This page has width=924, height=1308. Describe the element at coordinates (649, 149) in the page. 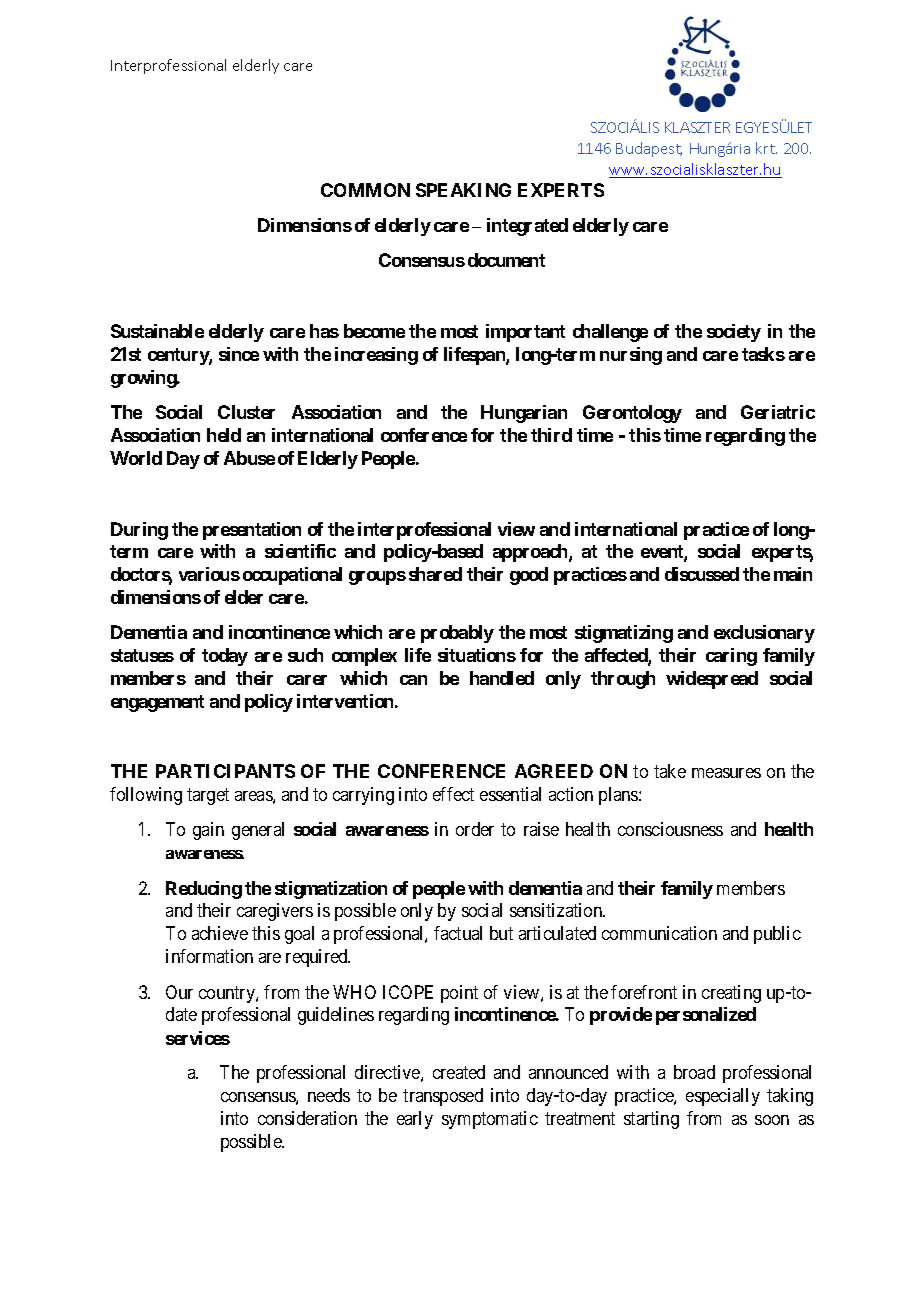

I see `Budapest` at that location.
